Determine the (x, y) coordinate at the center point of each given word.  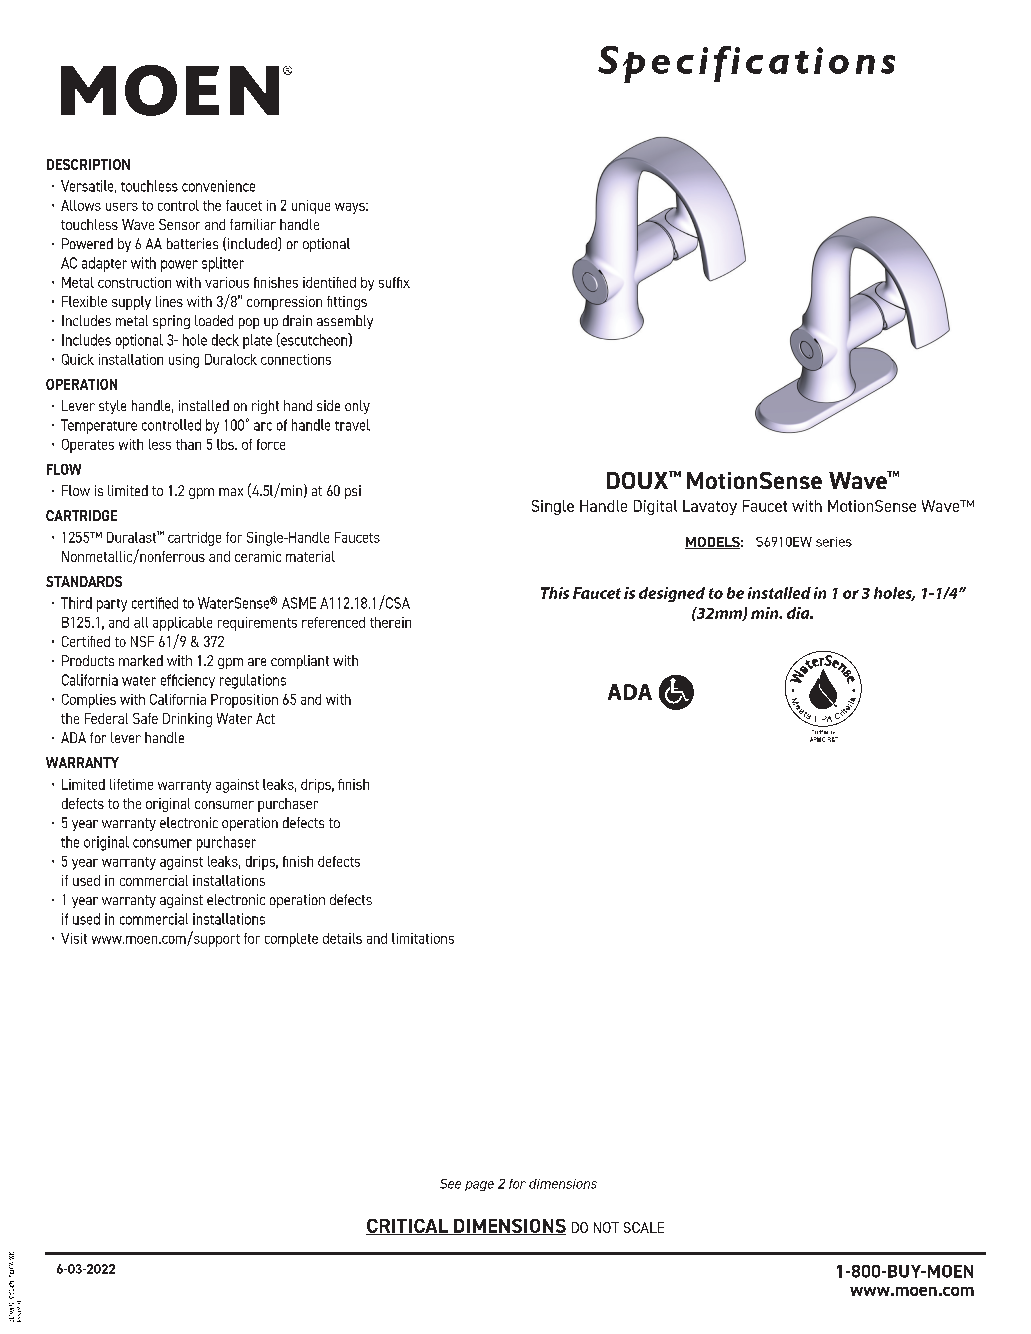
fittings (347, 303)
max (231, 492)
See (450, 1184)
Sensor (179, 224)
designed (672, 594)
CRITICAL (408, 1227)
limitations (423, 938)
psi (353, 492)
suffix (394, 282)
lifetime (131, 784)
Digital (655, 507)
